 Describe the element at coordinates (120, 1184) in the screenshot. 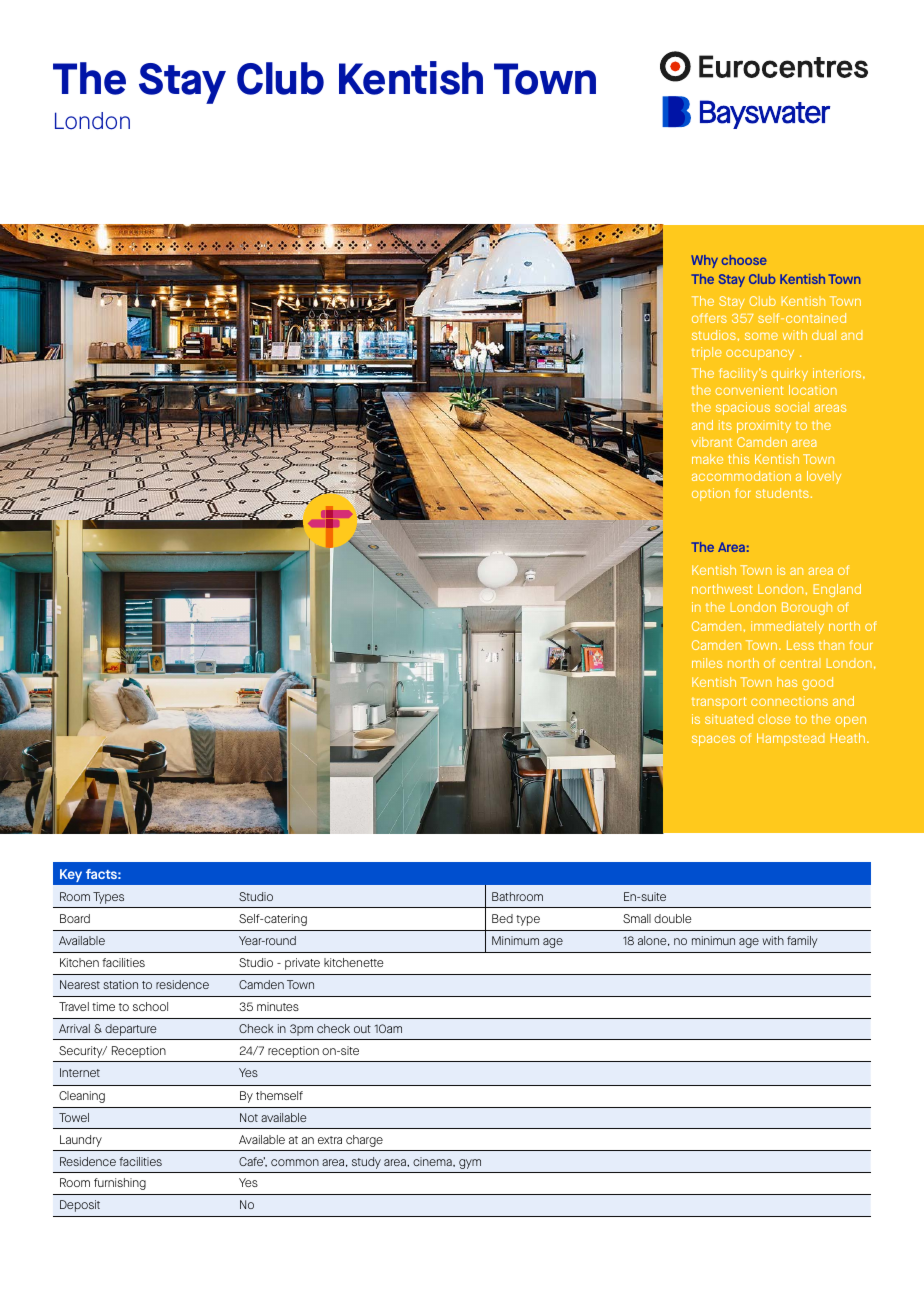

I see `furnishing` at that location.
